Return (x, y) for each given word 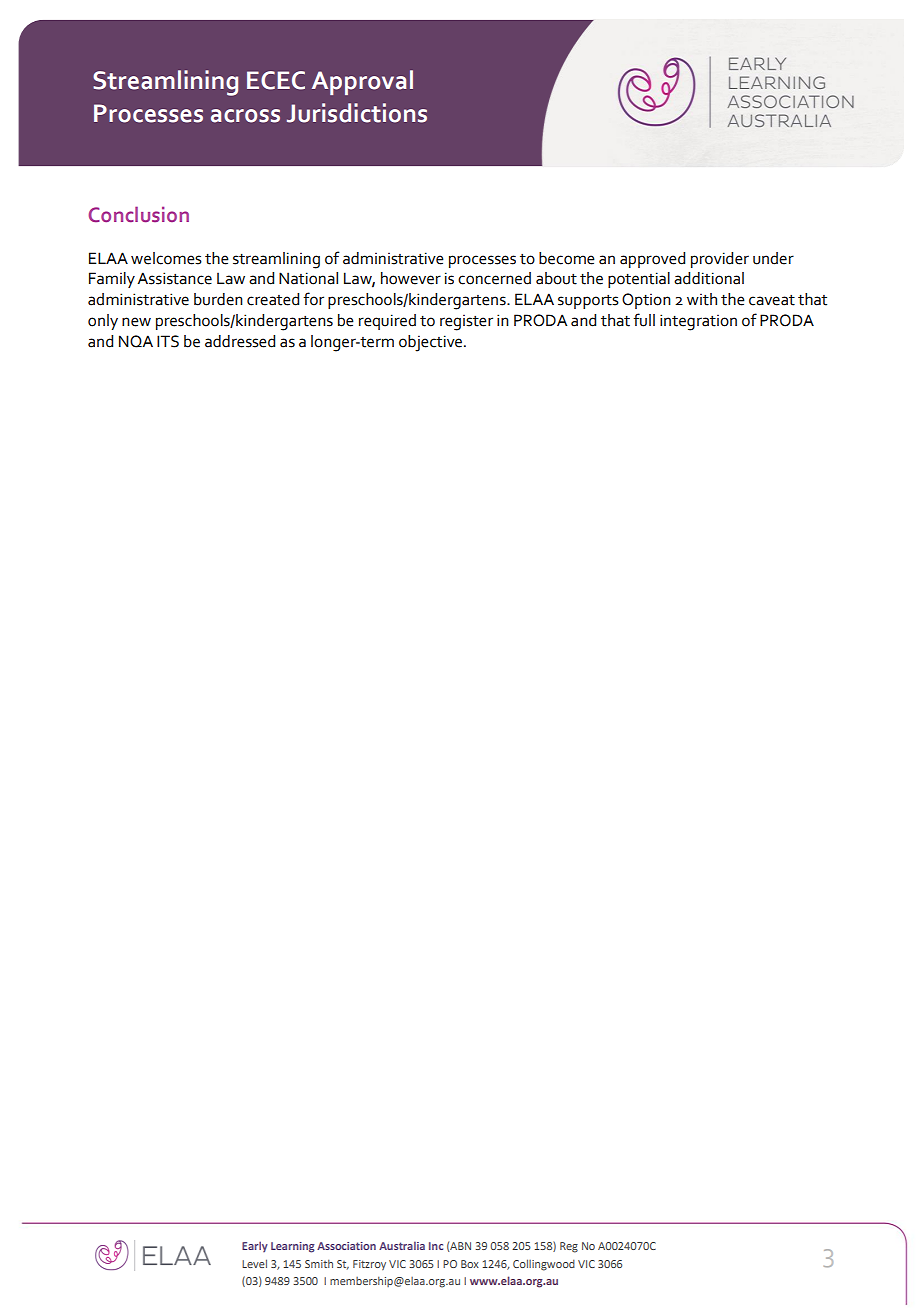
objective (432, 343)
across (245, 116)
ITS (168, 341)
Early (255, 1246)
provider (720, 260)
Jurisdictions (357, 113)
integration (698, 322)
